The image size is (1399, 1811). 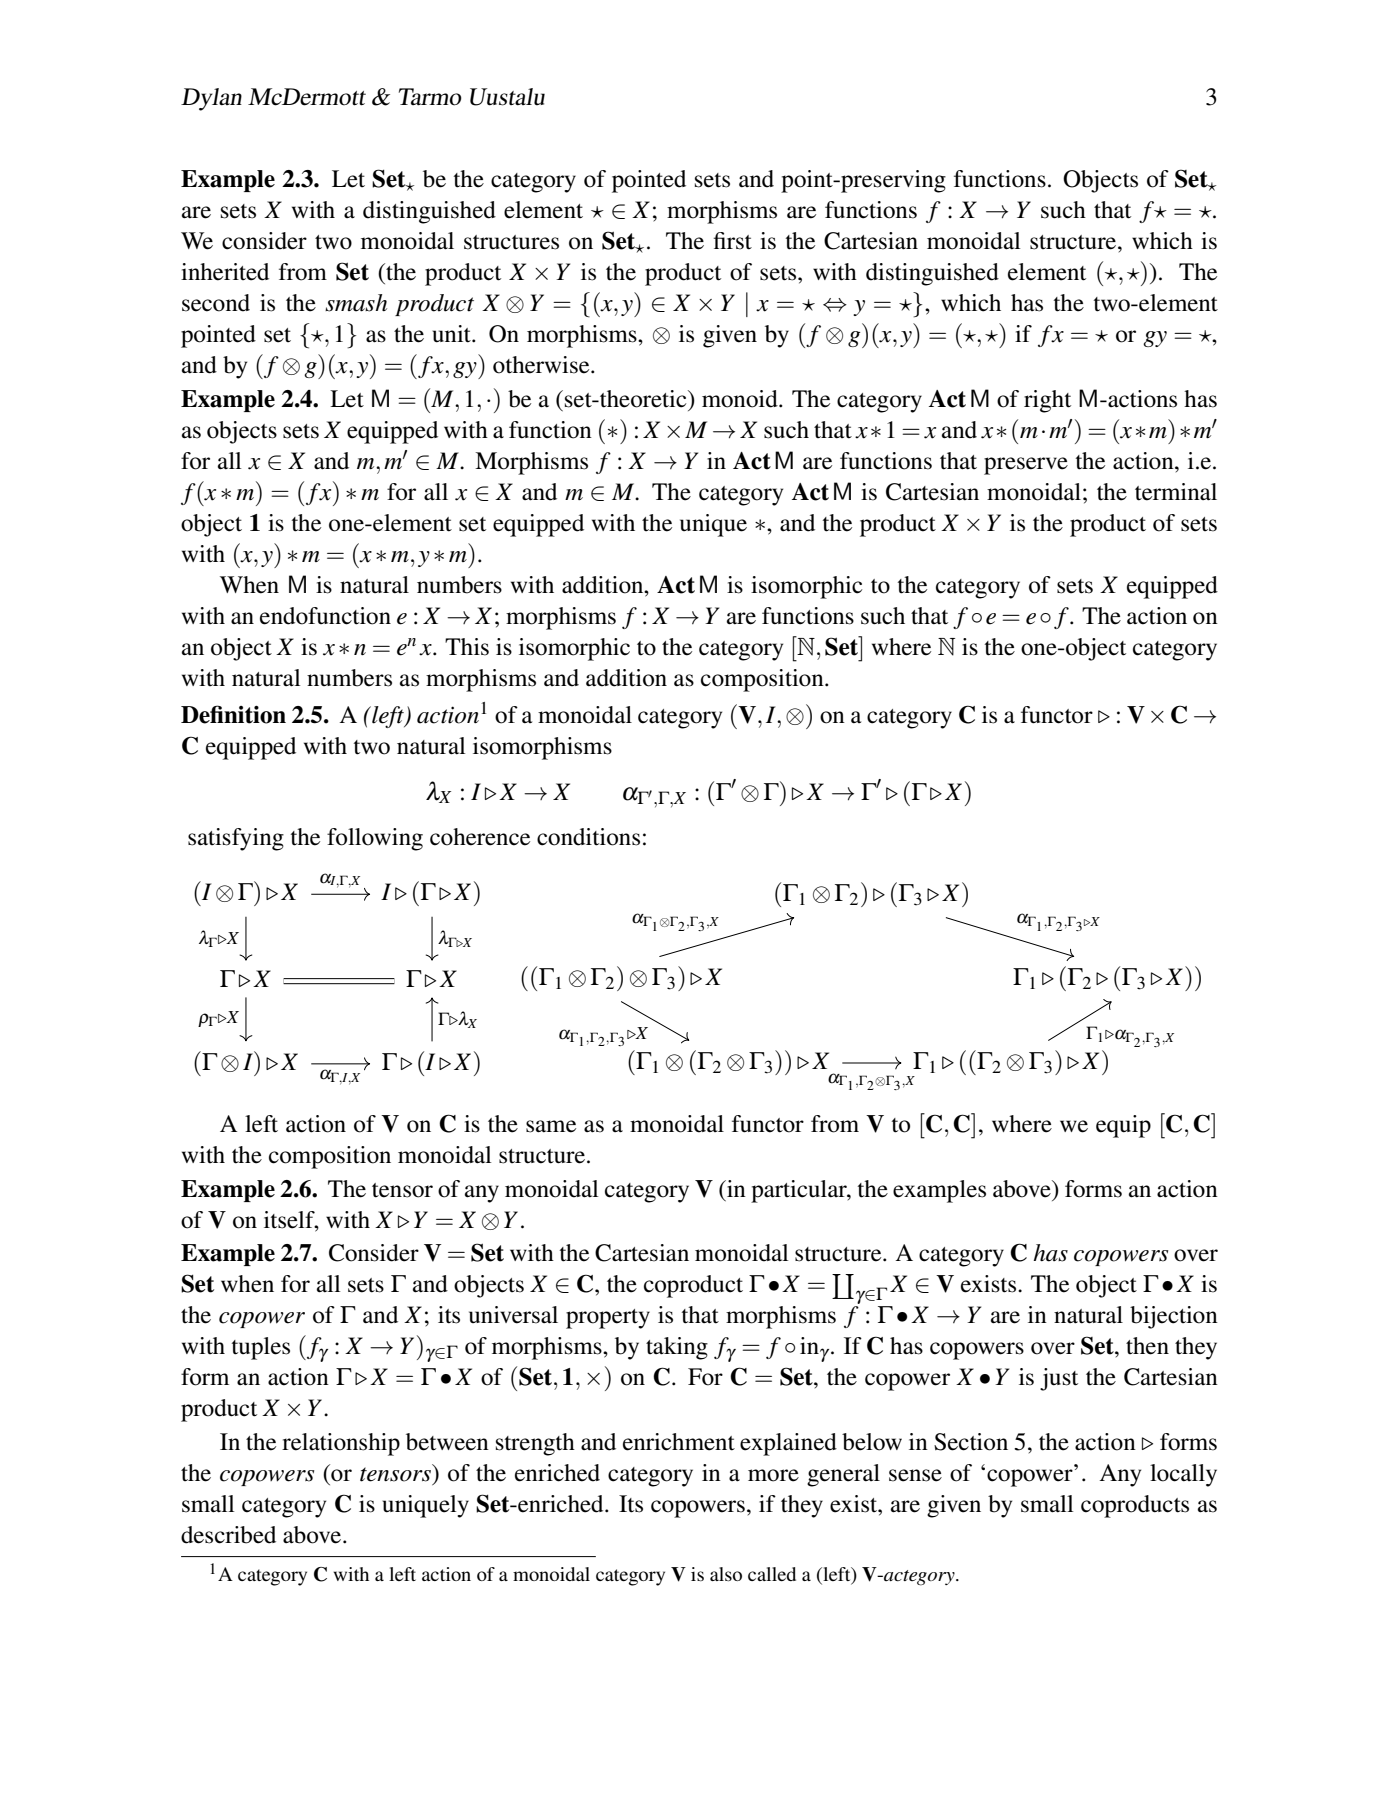 What do you see at coordinates (1047, 401) in the screenshot?
I see `right` at bounding box center [1047, 401].
